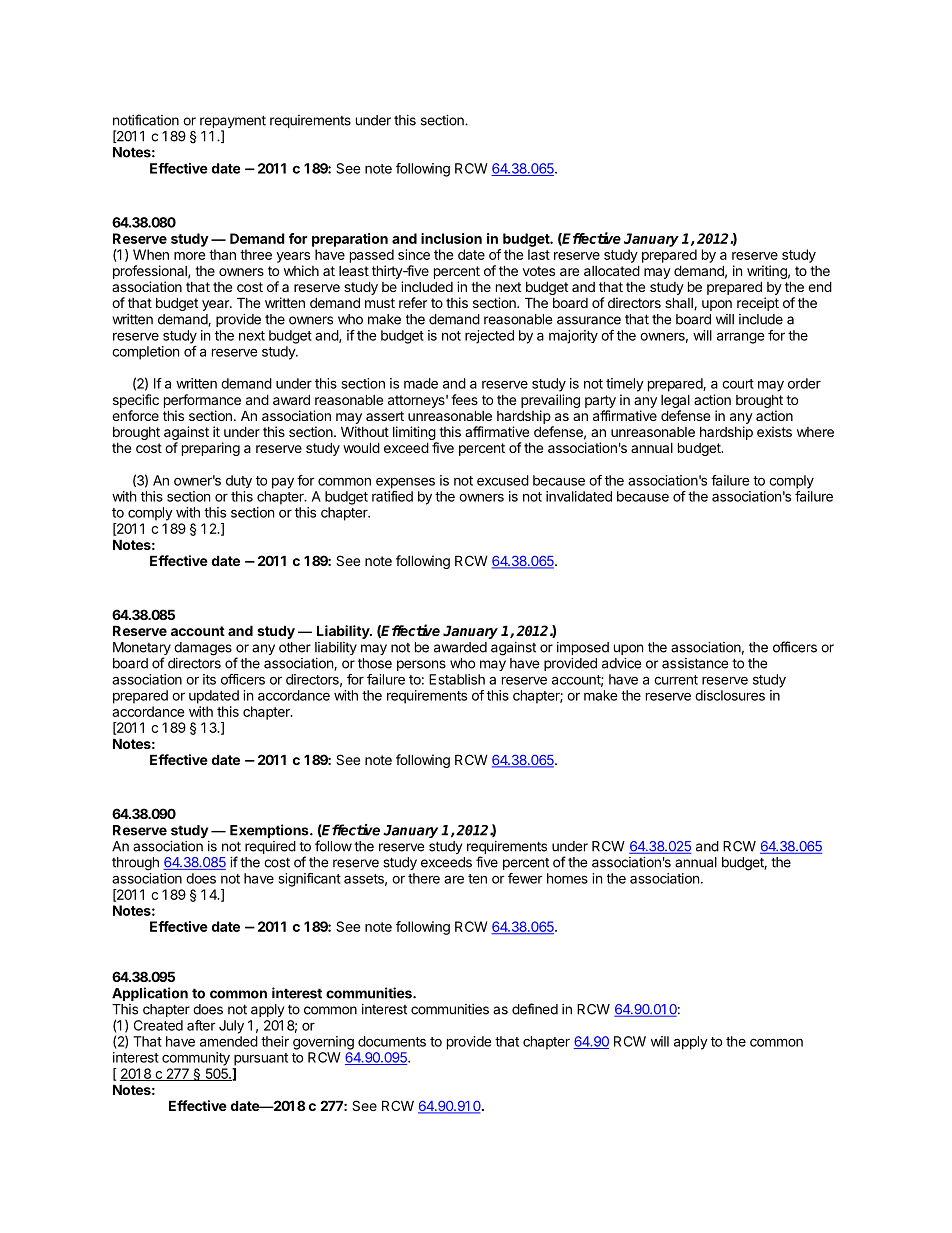  I want to click on allocated, so click(612, 270).
